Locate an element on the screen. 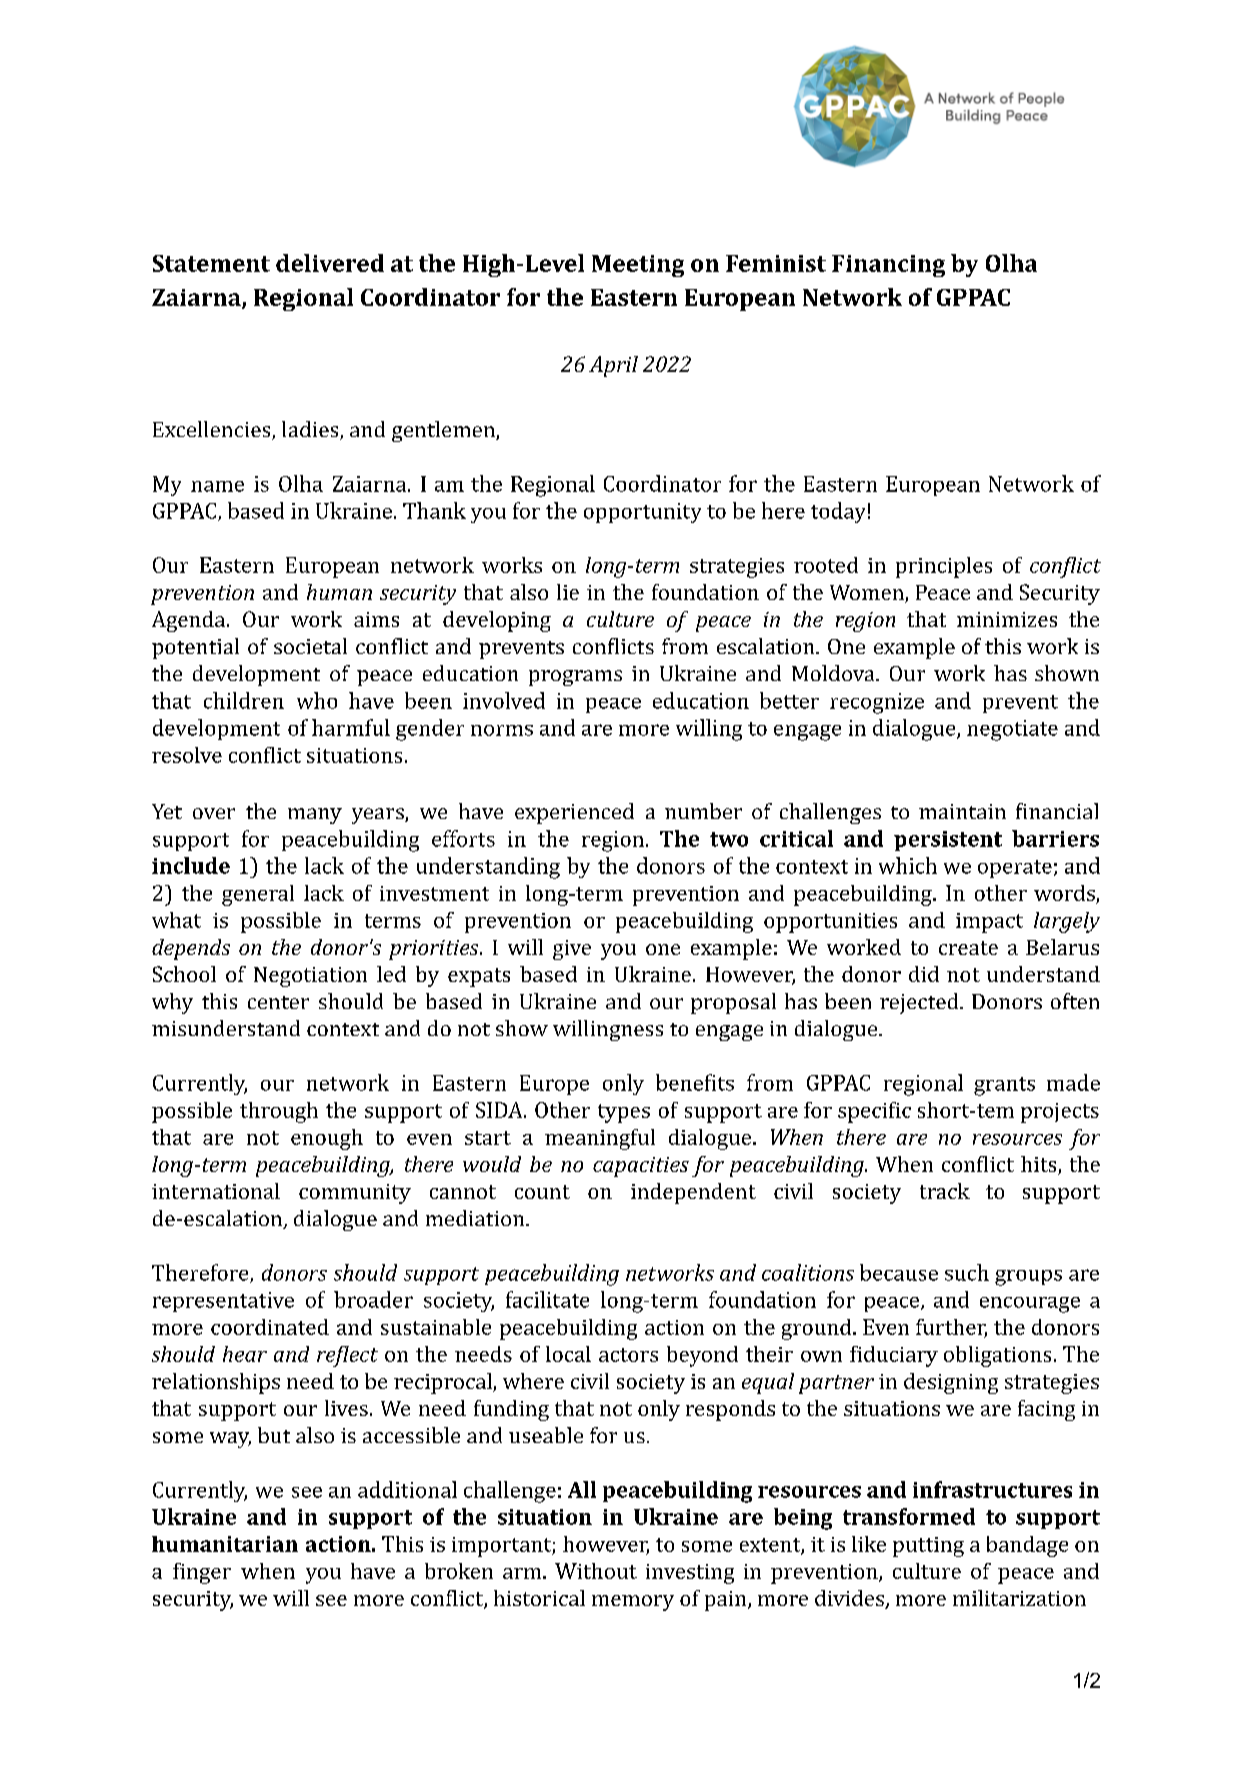 The width and height of the screenshot is (1254, 1771). create is located at coordinates (968, 948).
